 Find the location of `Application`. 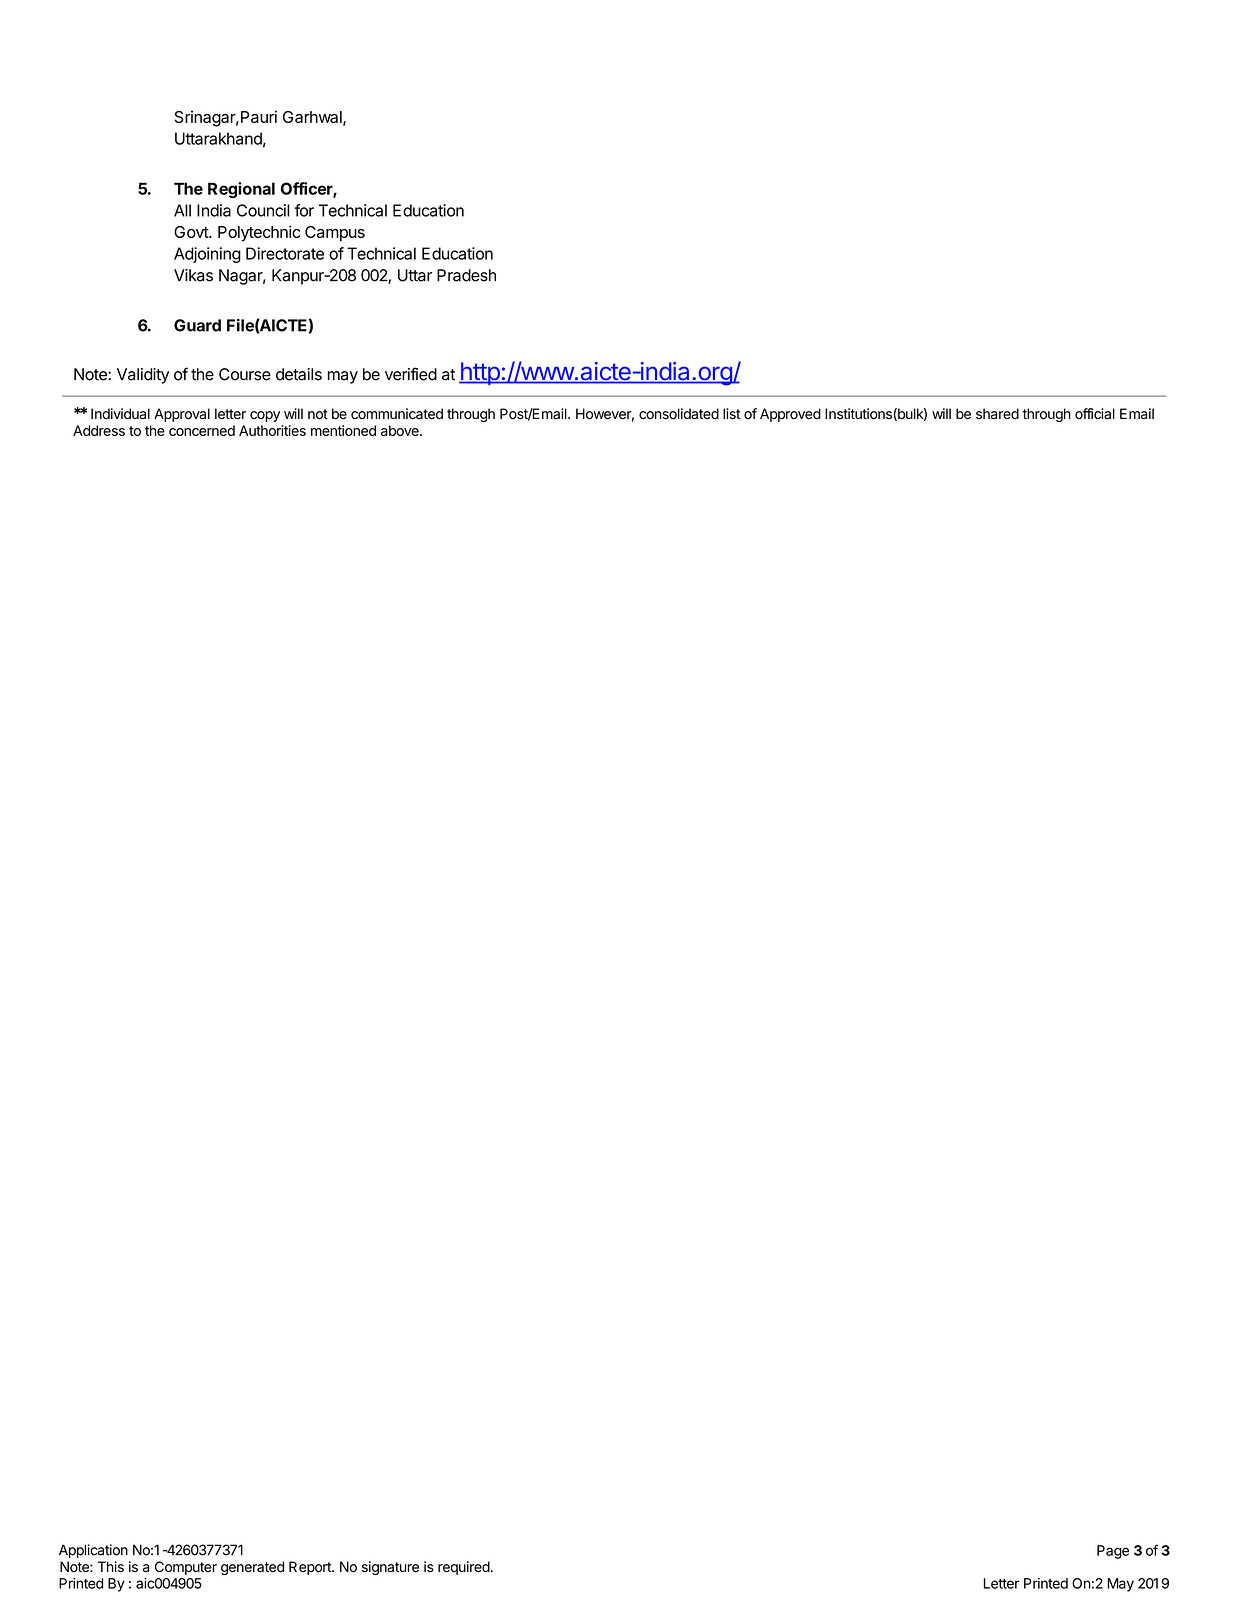

Application is located at coordinates (93, 1551).
